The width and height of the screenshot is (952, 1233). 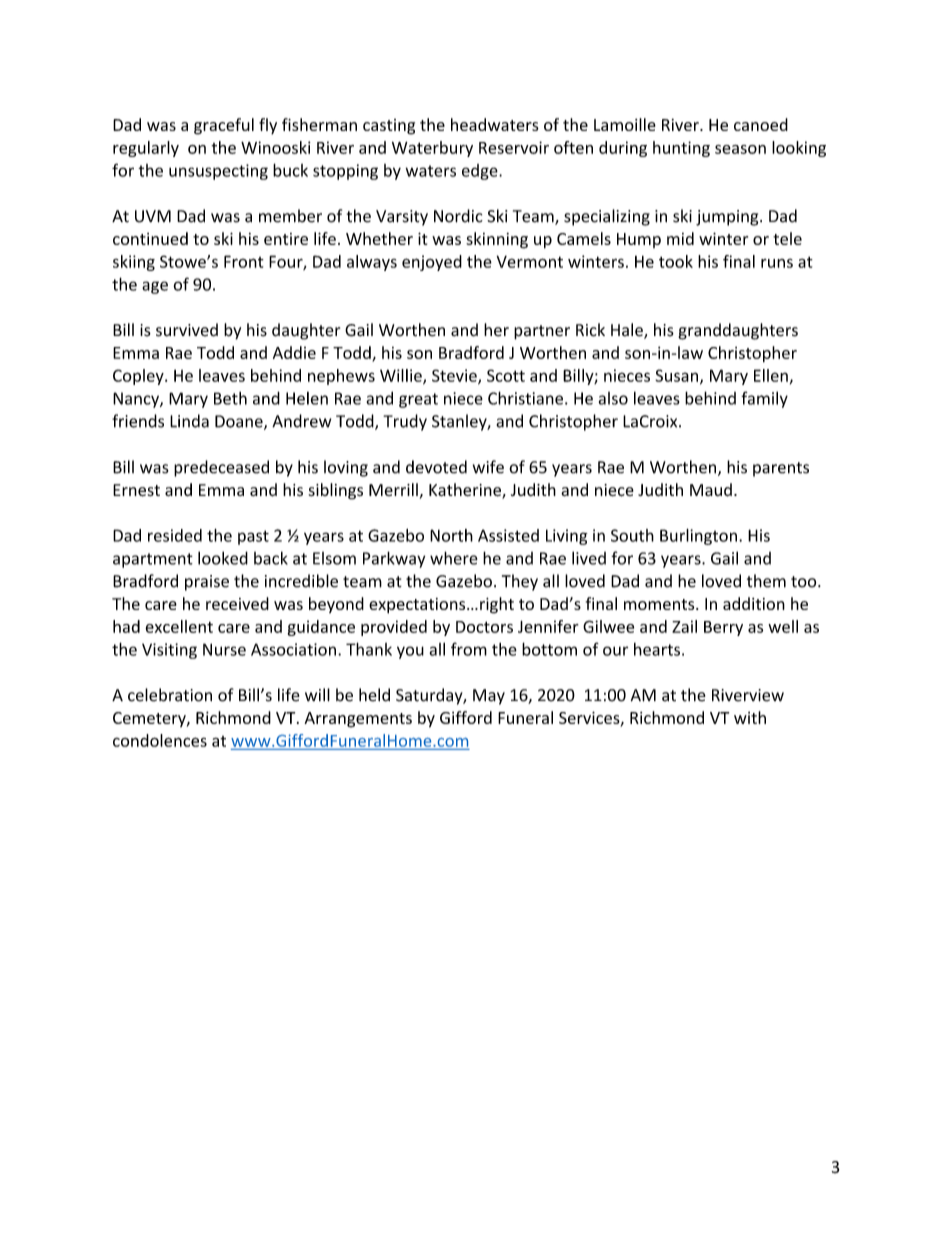 I want to click on Hale, so click(x=628, y=331).
